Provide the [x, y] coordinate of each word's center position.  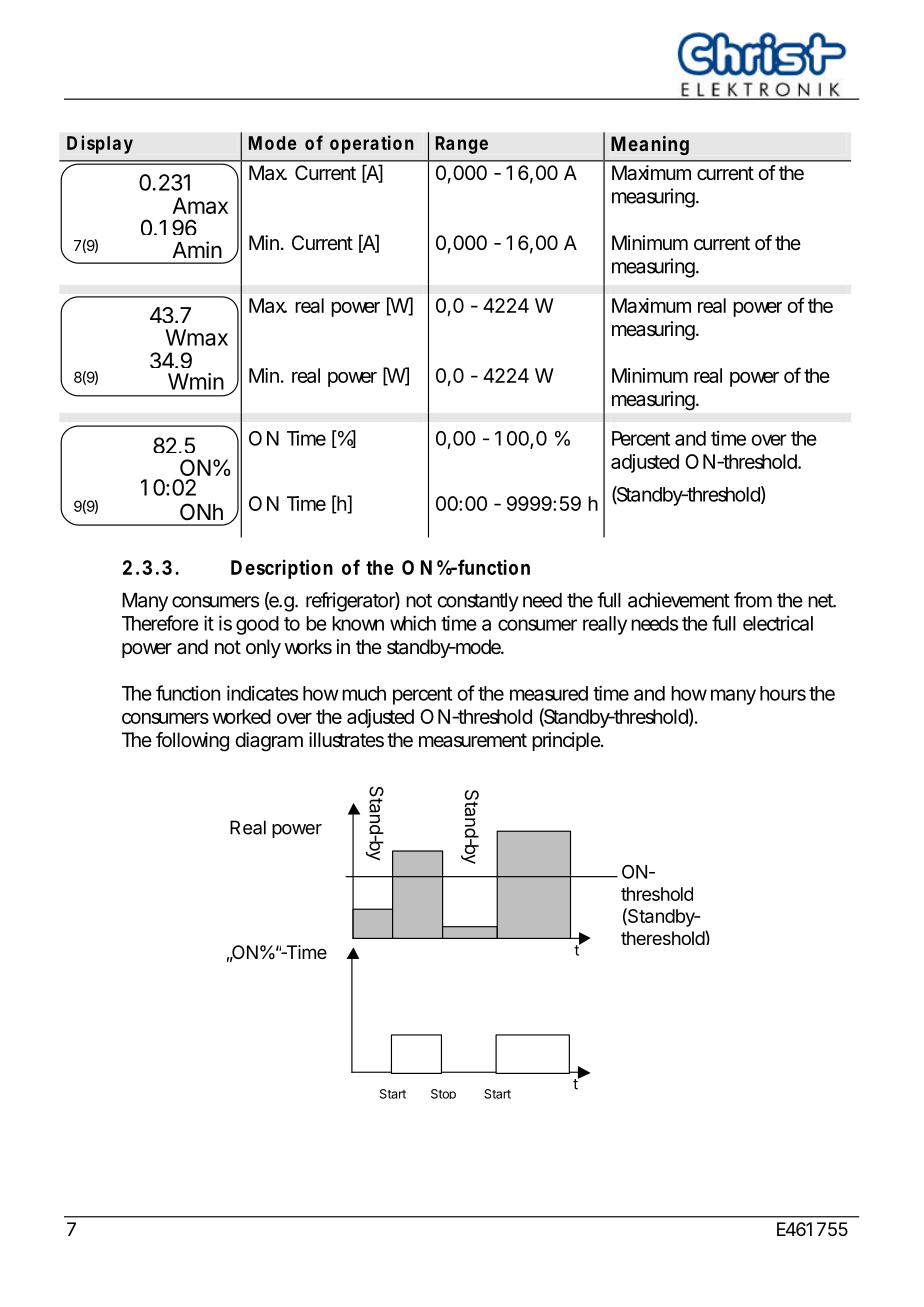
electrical [778, 623]
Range [462, 145]
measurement [473, 740]
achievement [679, 600]
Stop [443, 1094]
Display [100, 144]
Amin [197, 249]
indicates [262, 693]
